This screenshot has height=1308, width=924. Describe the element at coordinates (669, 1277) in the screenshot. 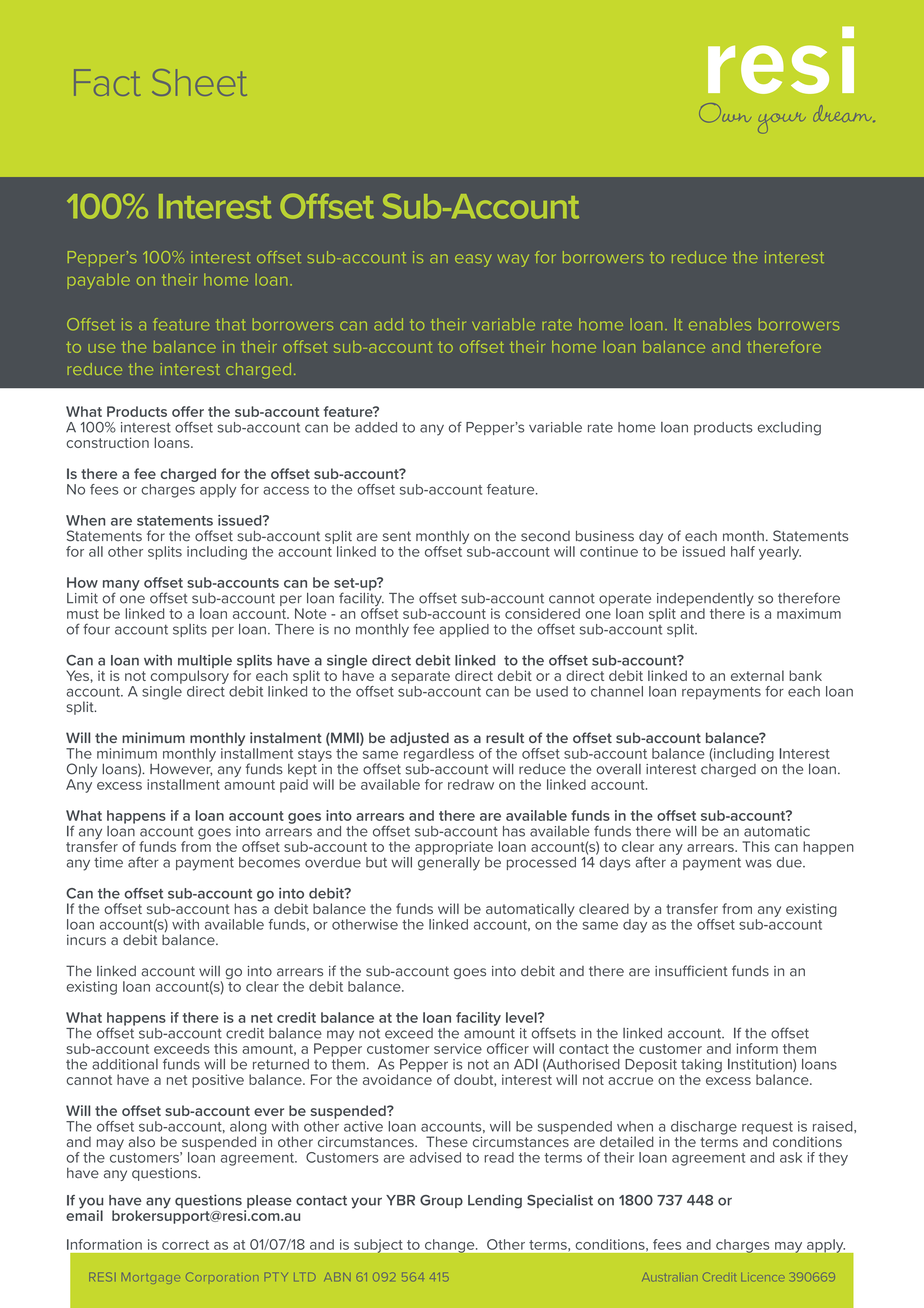

I see `Australian` at that location.
